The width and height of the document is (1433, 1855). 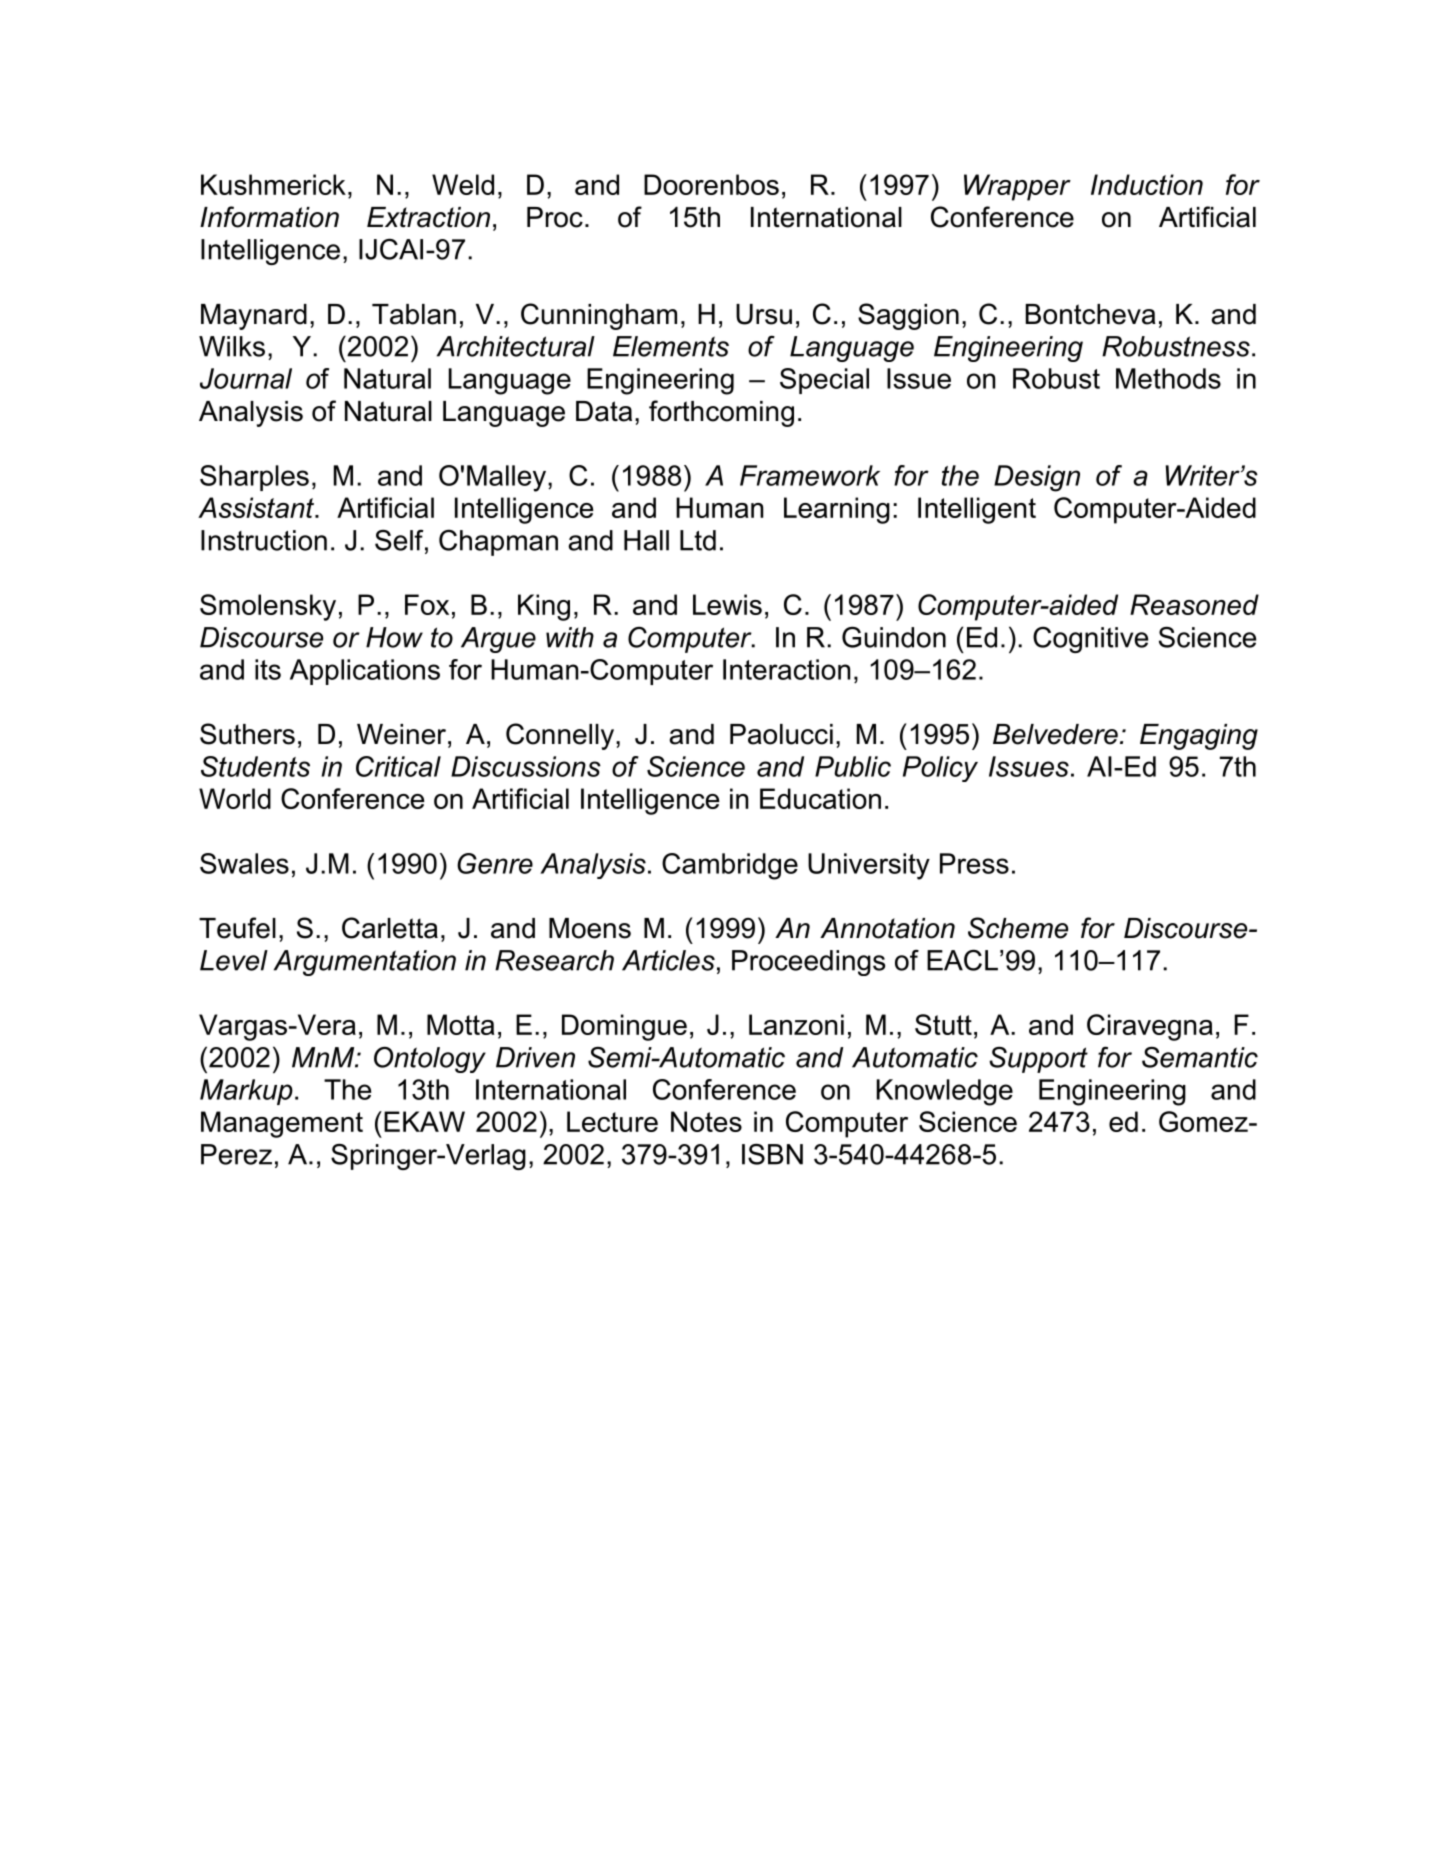 What do you see at coordinates (1017, 187) in the document?
I see `Wrapper` at bounding box center [1017, 187].
